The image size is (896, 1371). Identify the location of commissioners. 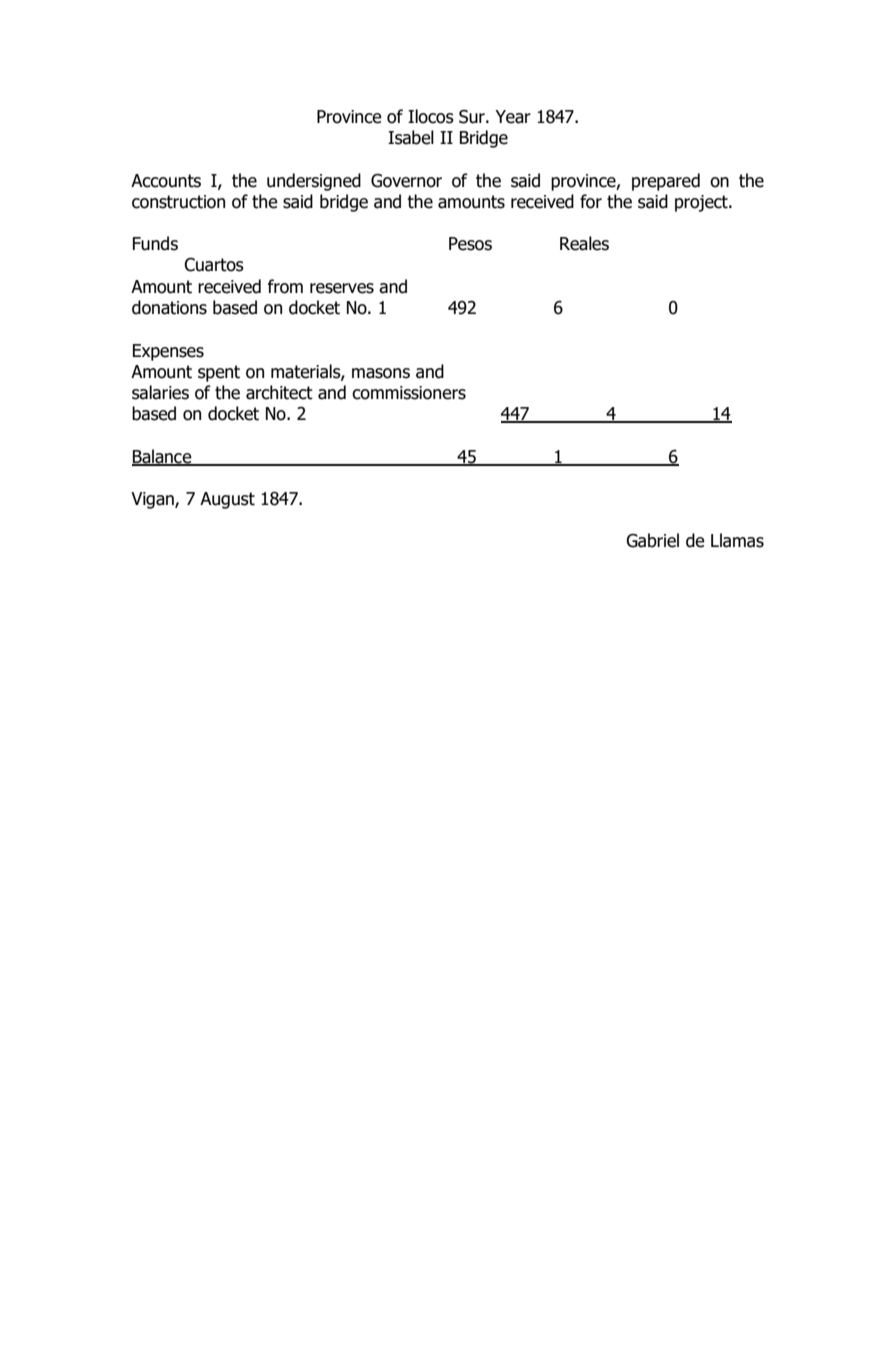
(409, 393).
